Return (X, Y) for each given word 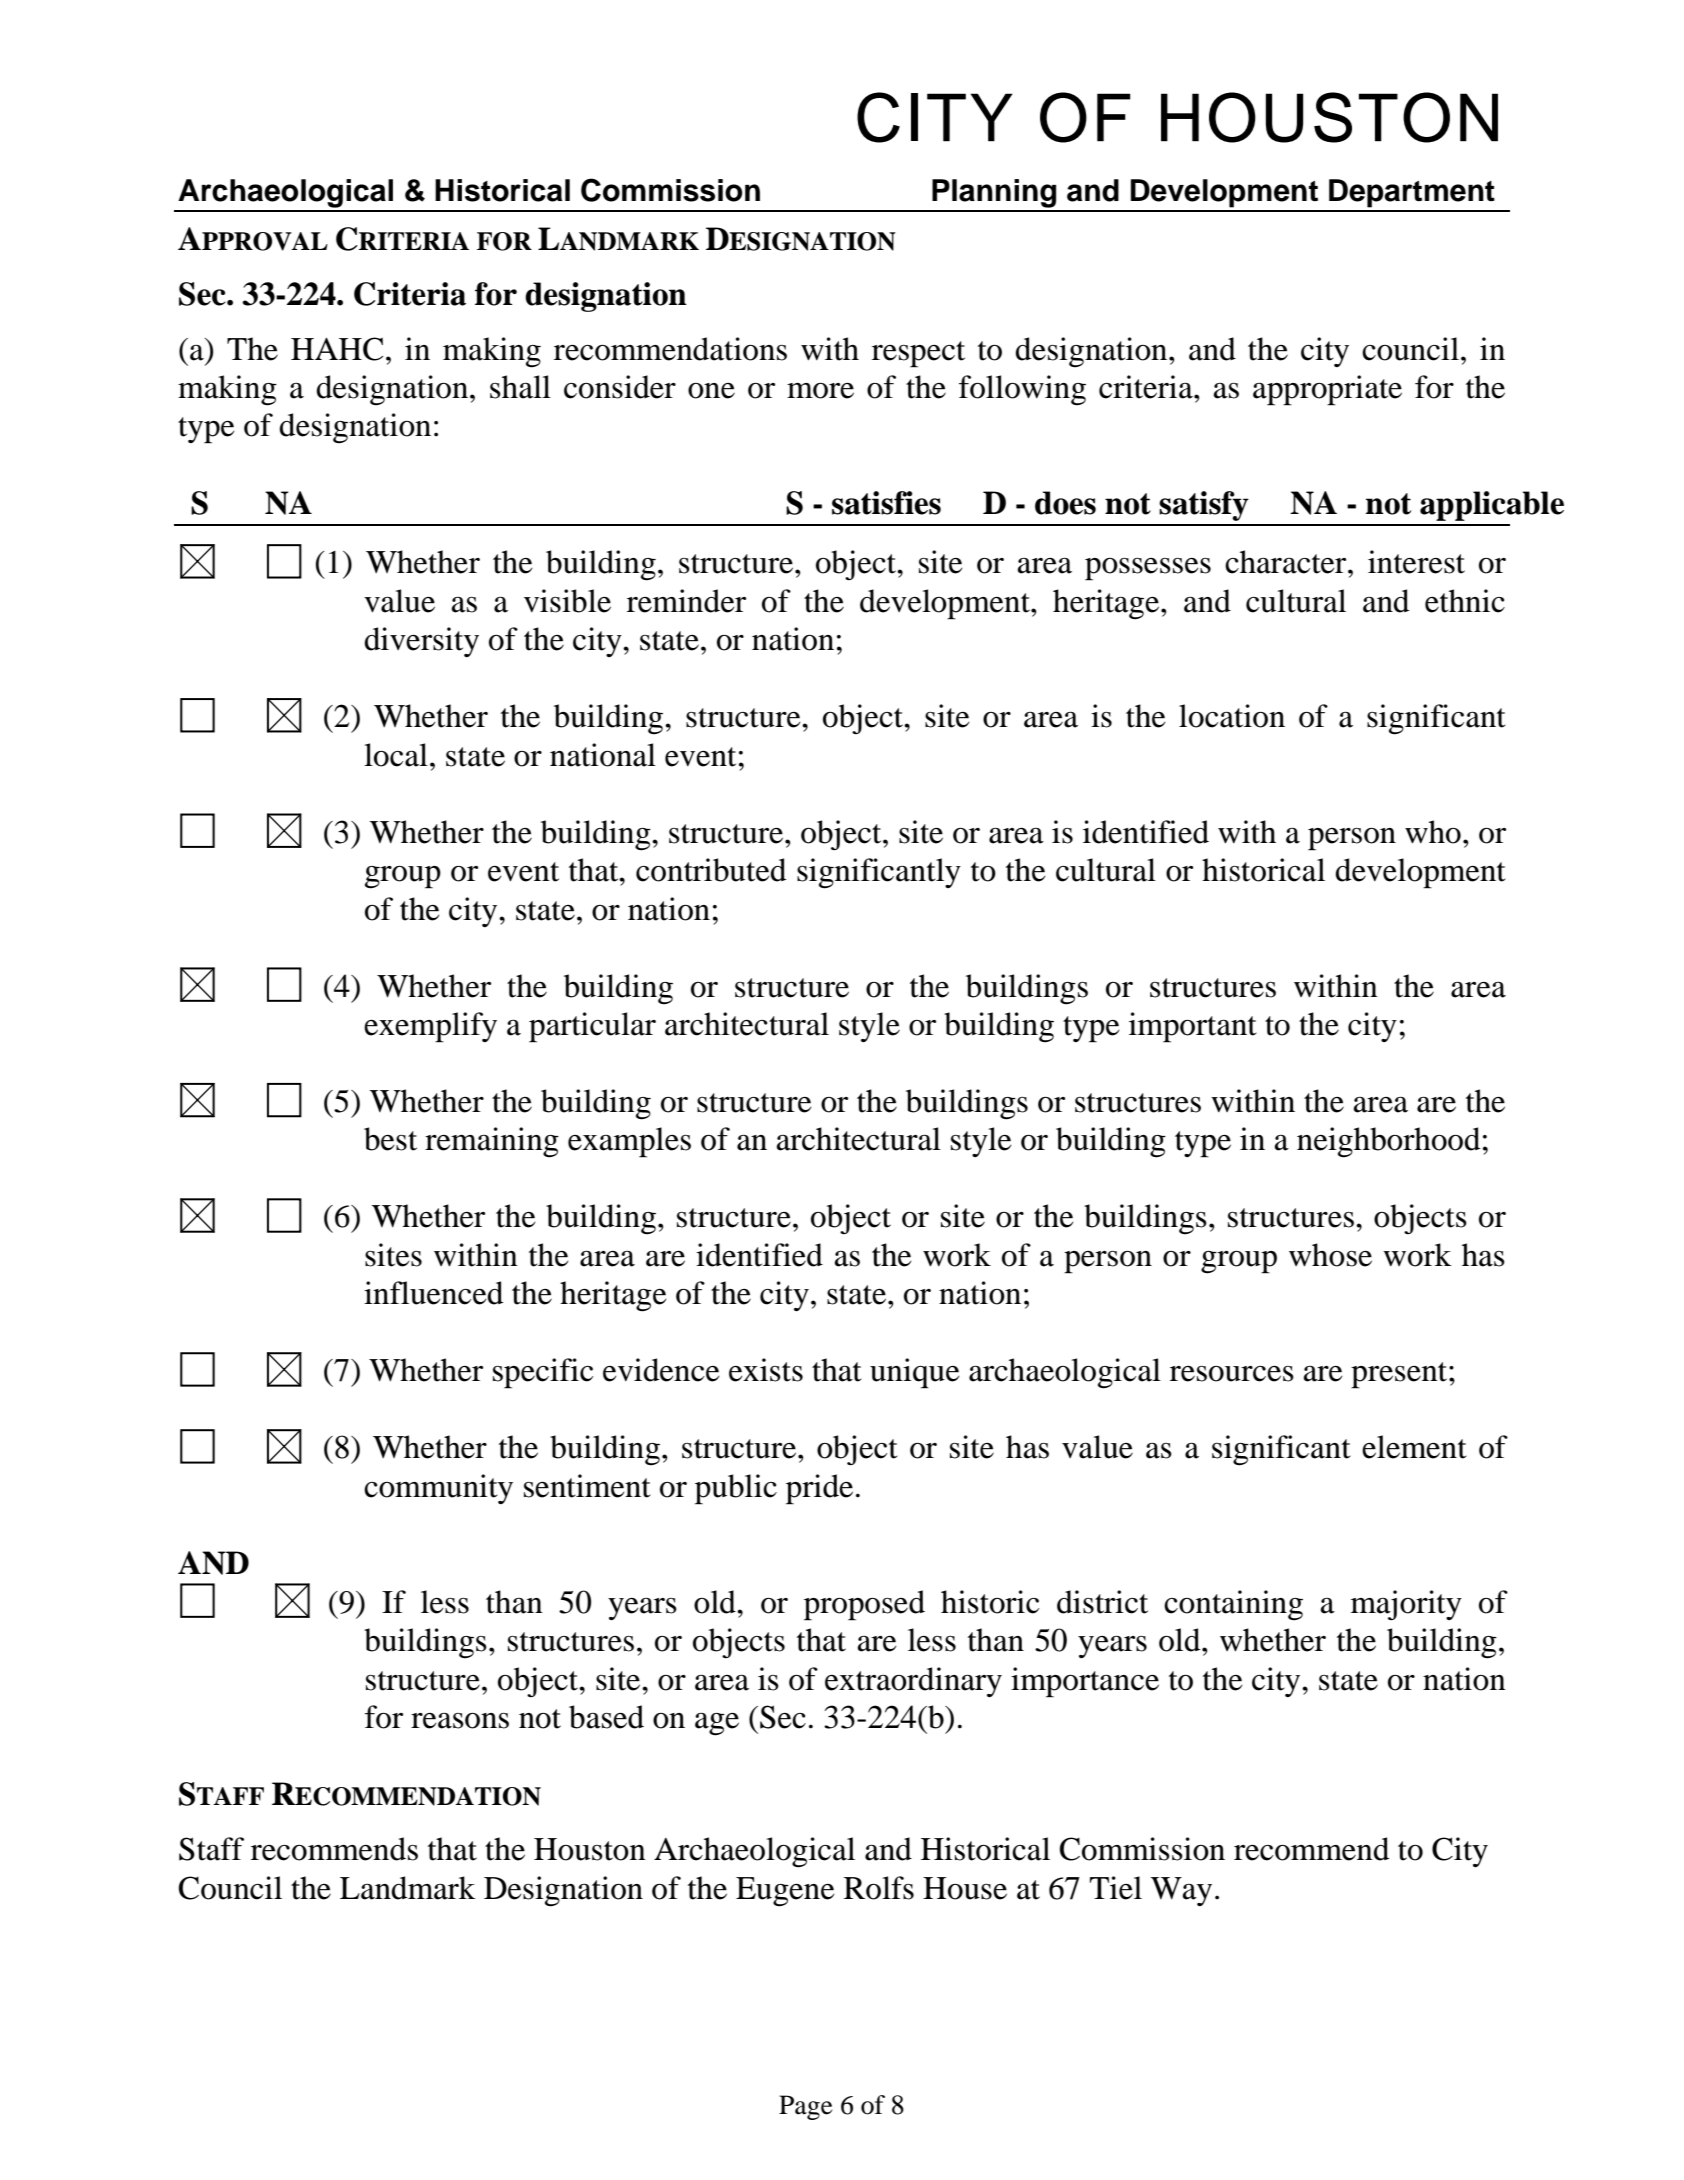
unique (915, 1373)
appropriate (1327, 390)
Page (805, 2107)
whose (1330, 1255)
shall (520, 387)
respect (918, 354)
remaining (492, 1142)
